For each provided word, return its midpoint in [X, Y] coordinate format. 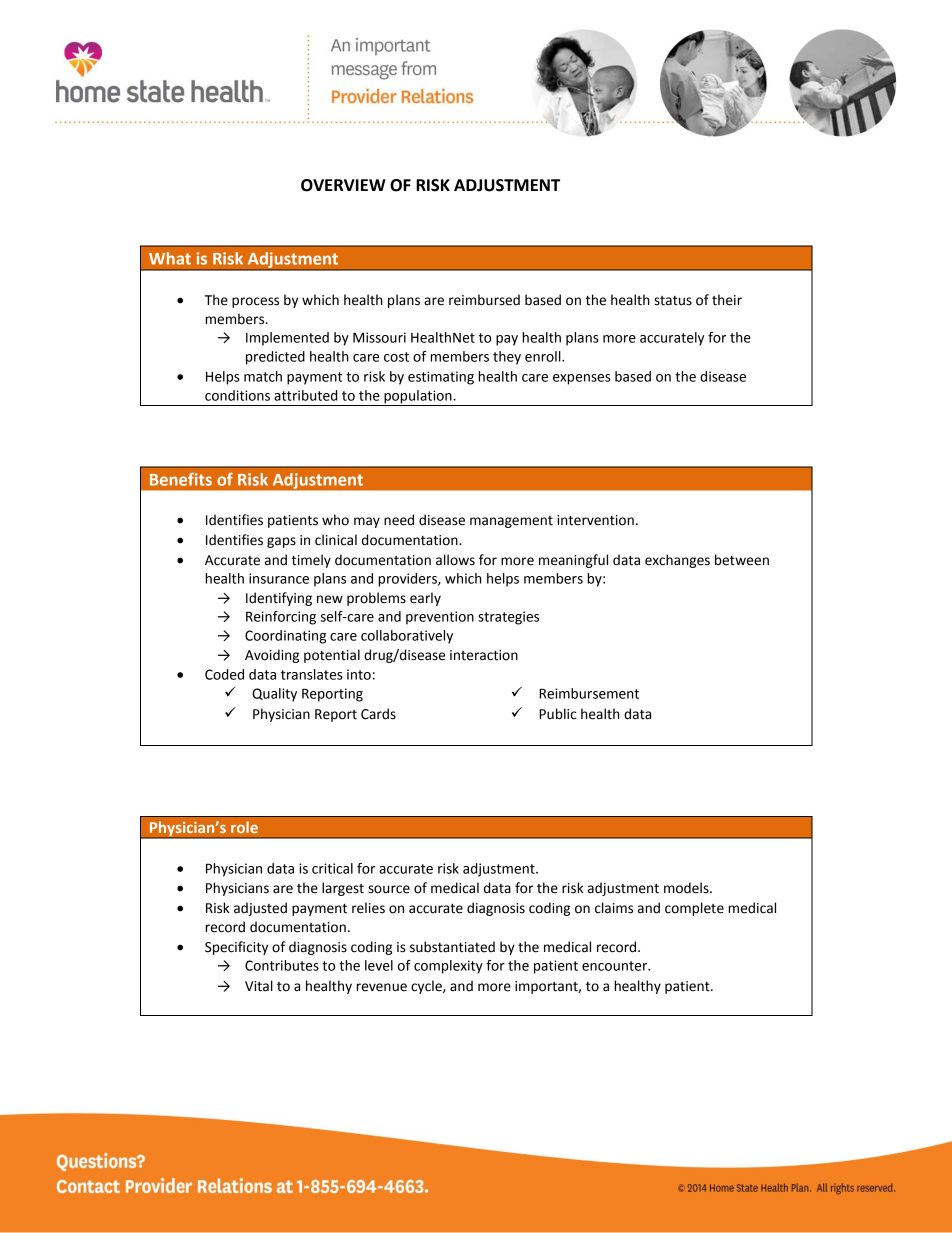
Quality [274, 695]
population [418, 398]
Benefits [181, 479]
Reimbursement [589, 693]
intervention [595, 520]
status [673, 301]
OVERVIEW [343, 185]
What [170, 258]
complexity [448, 967]
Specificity [236, 948]
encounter [616, 966]
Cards [378, 714]
